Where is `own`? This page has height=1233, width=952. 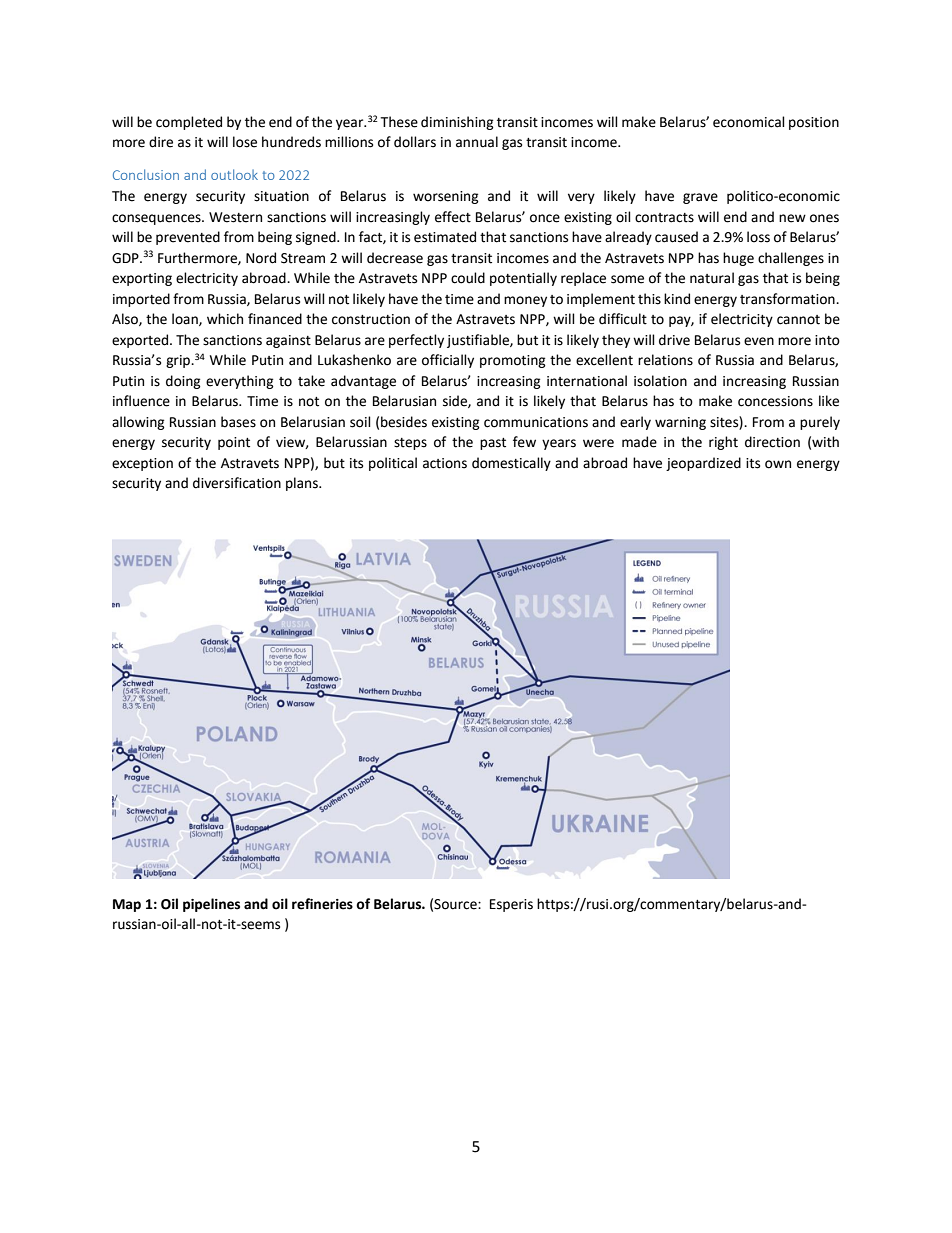 own is located at coordinates (778, 464).
